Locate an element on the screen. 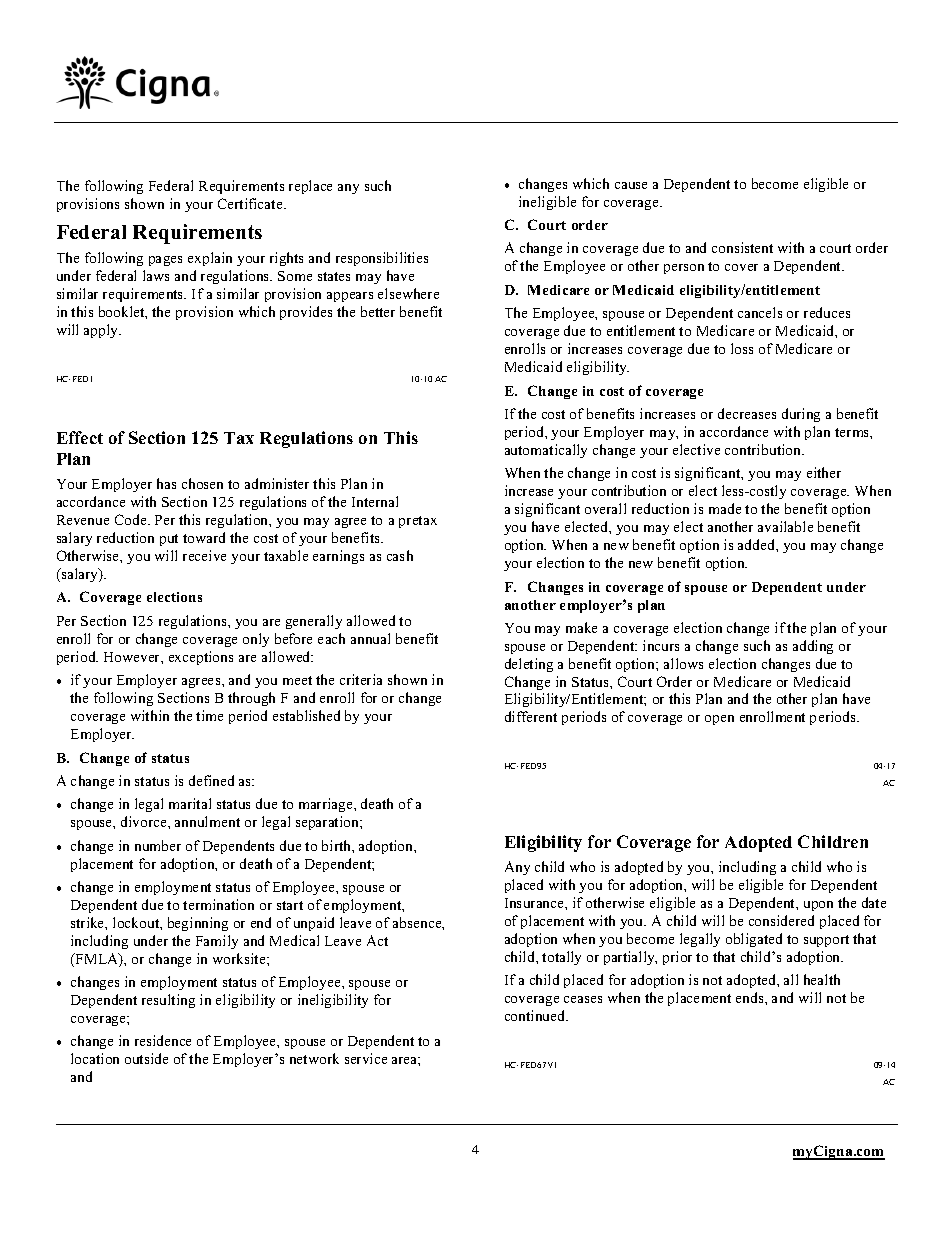 This screenshot has width=952, height=1233. consistent is located at coordinates (742, 247).
